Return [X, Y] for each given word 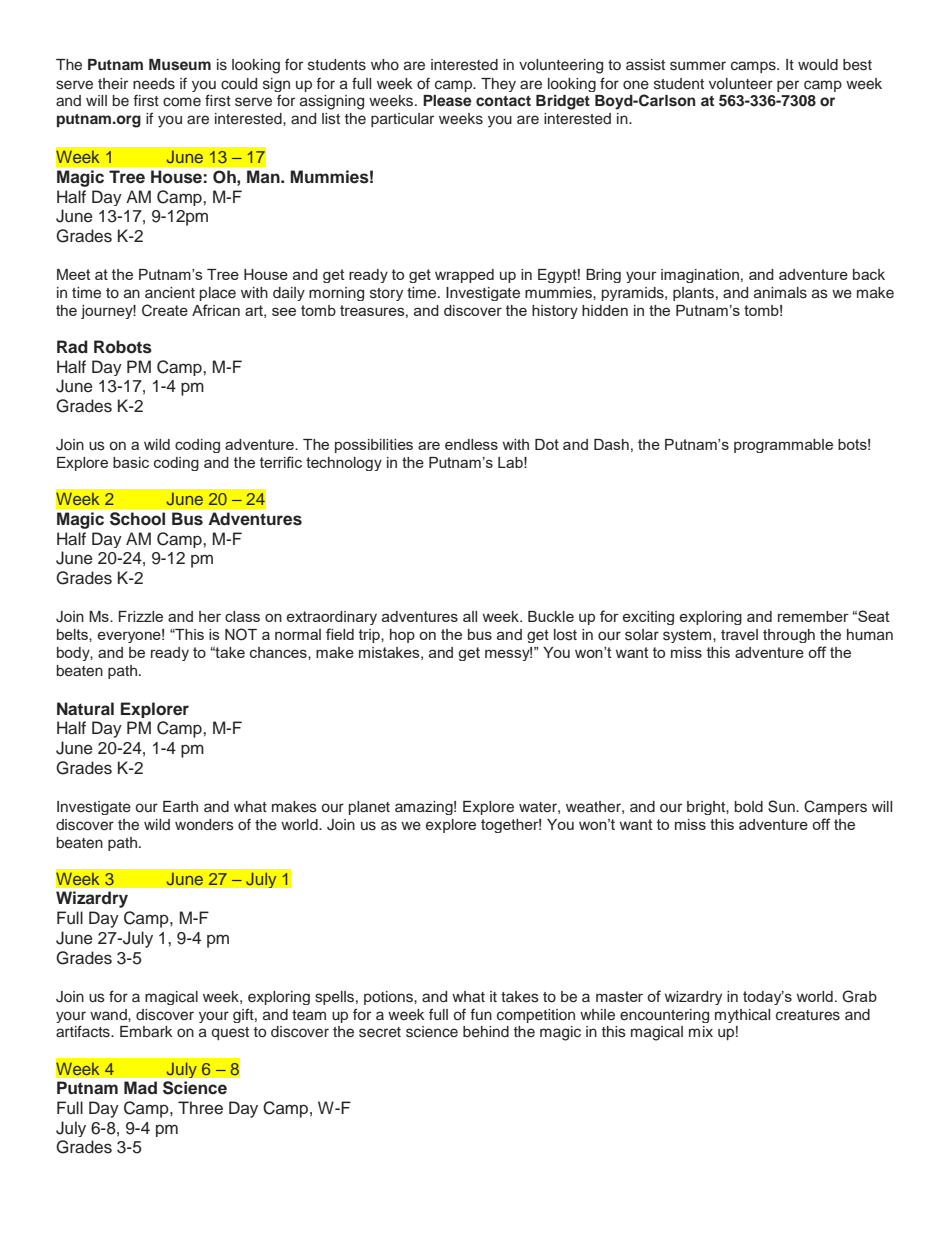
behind [486, 1032]
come [182, 101]
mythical [742, 1016]
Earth [180, 806]
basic [131, 462]
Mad [140, 1087]
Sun [782, 806]
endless [471, 444]
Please [447, 101]
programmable [783, 446]
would [818, 65]
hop [402, 636]
